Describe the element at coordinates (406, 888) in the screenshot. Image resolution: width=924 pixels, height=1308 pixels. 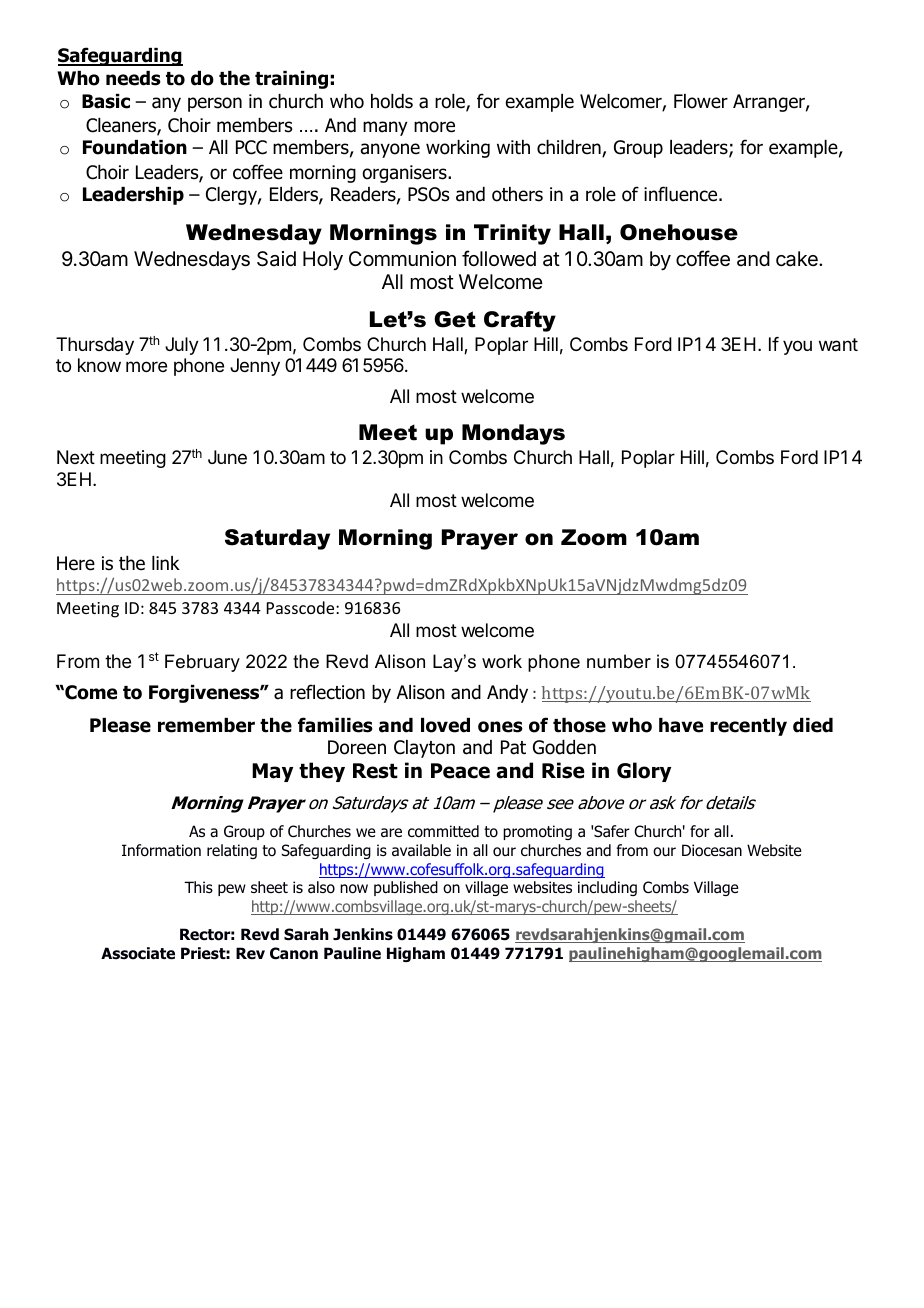
I see `published` at that location.
